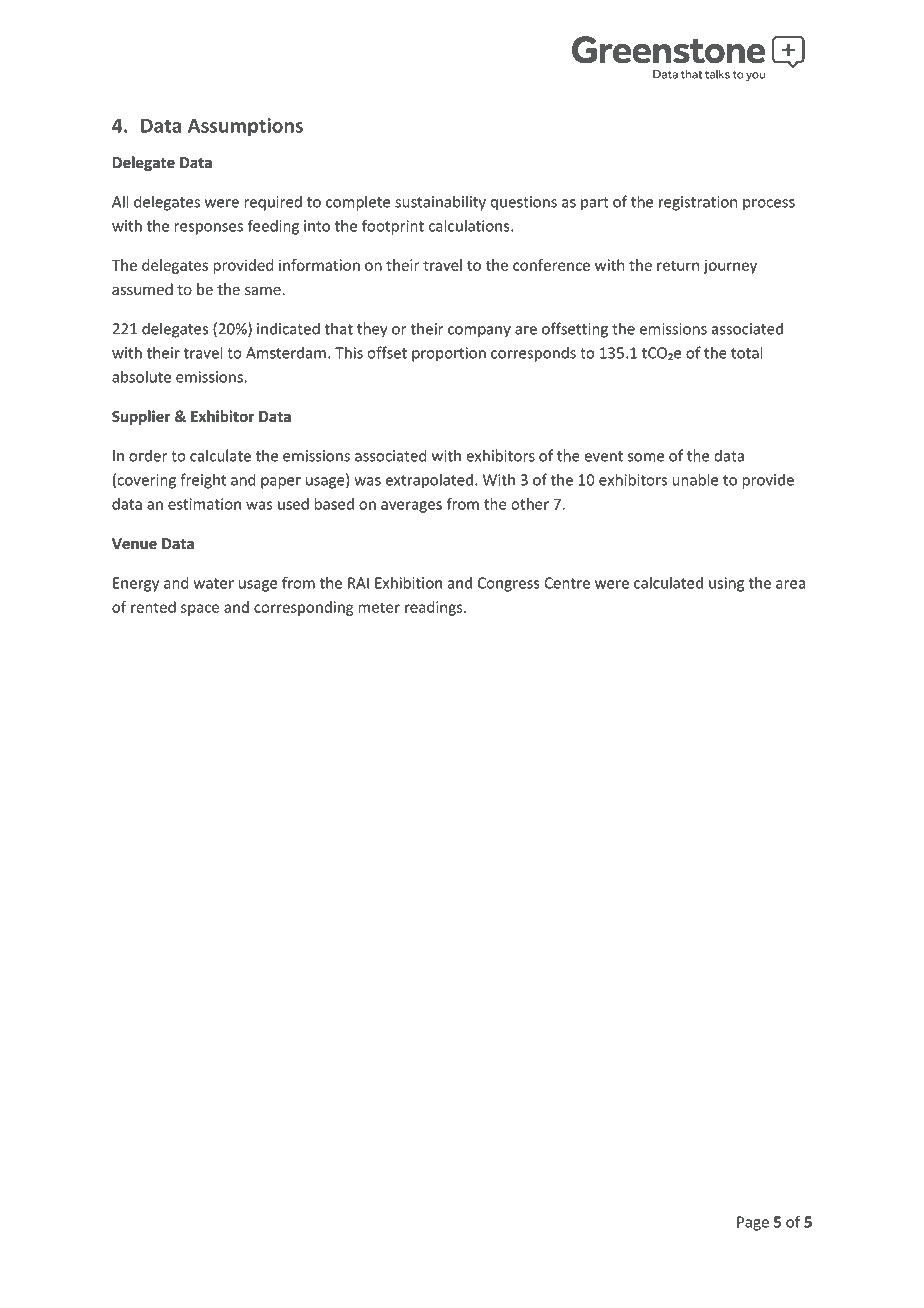 The width and height of the image is (924, 1308). Describe the element at coordinates (790, 584) in the image. I see `area` at that location.
